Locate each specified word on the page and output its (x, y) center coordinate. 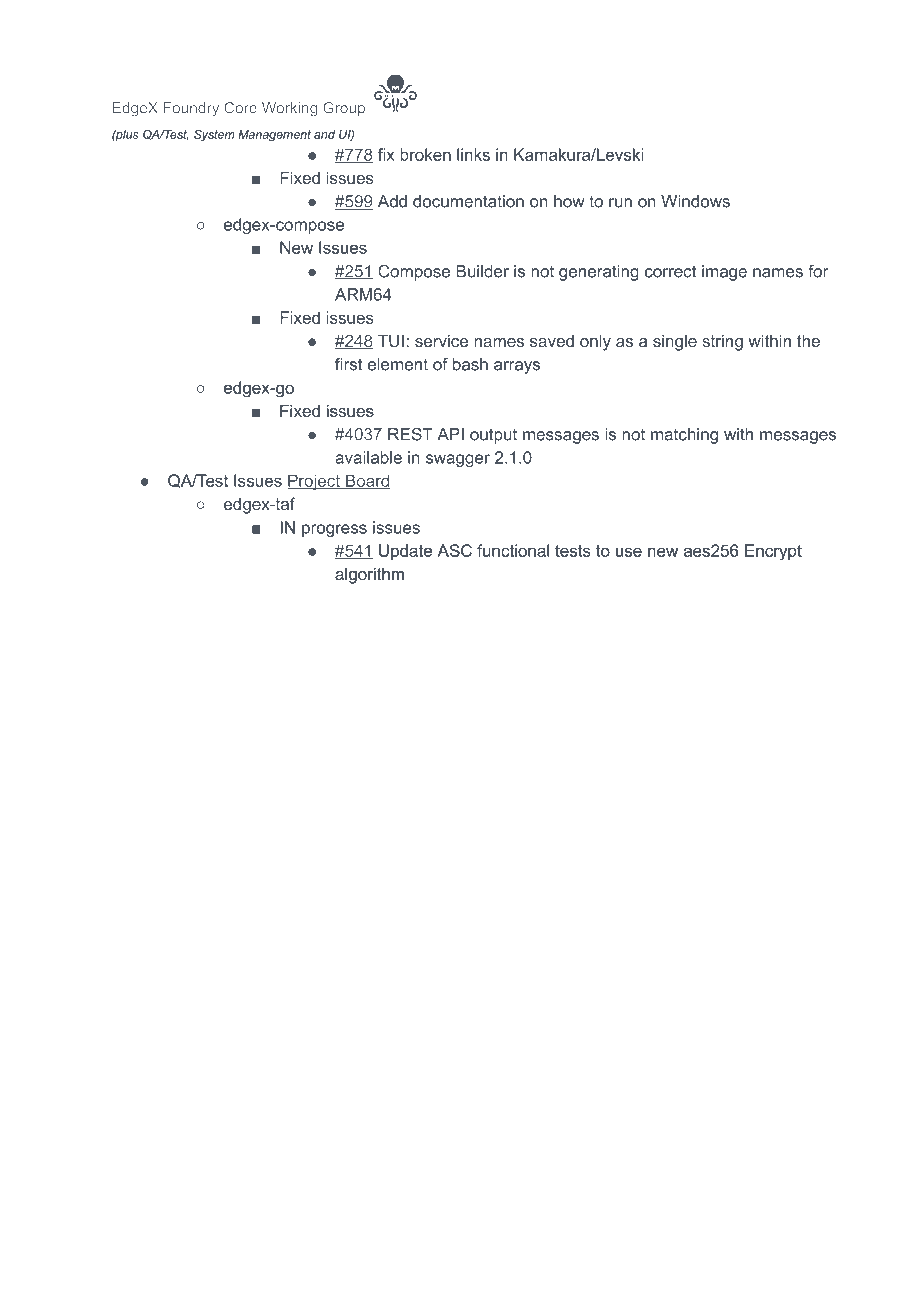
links (473, 154)
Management (274, 136)
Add (392, 201)
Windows (695, 201)
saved (552, 341)
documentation (468, 201)
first (349, 364)
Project (315, 482)
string (722, 343)
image (724, 273)
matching (684, 436)
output (493, 436)
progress (334, 530)
